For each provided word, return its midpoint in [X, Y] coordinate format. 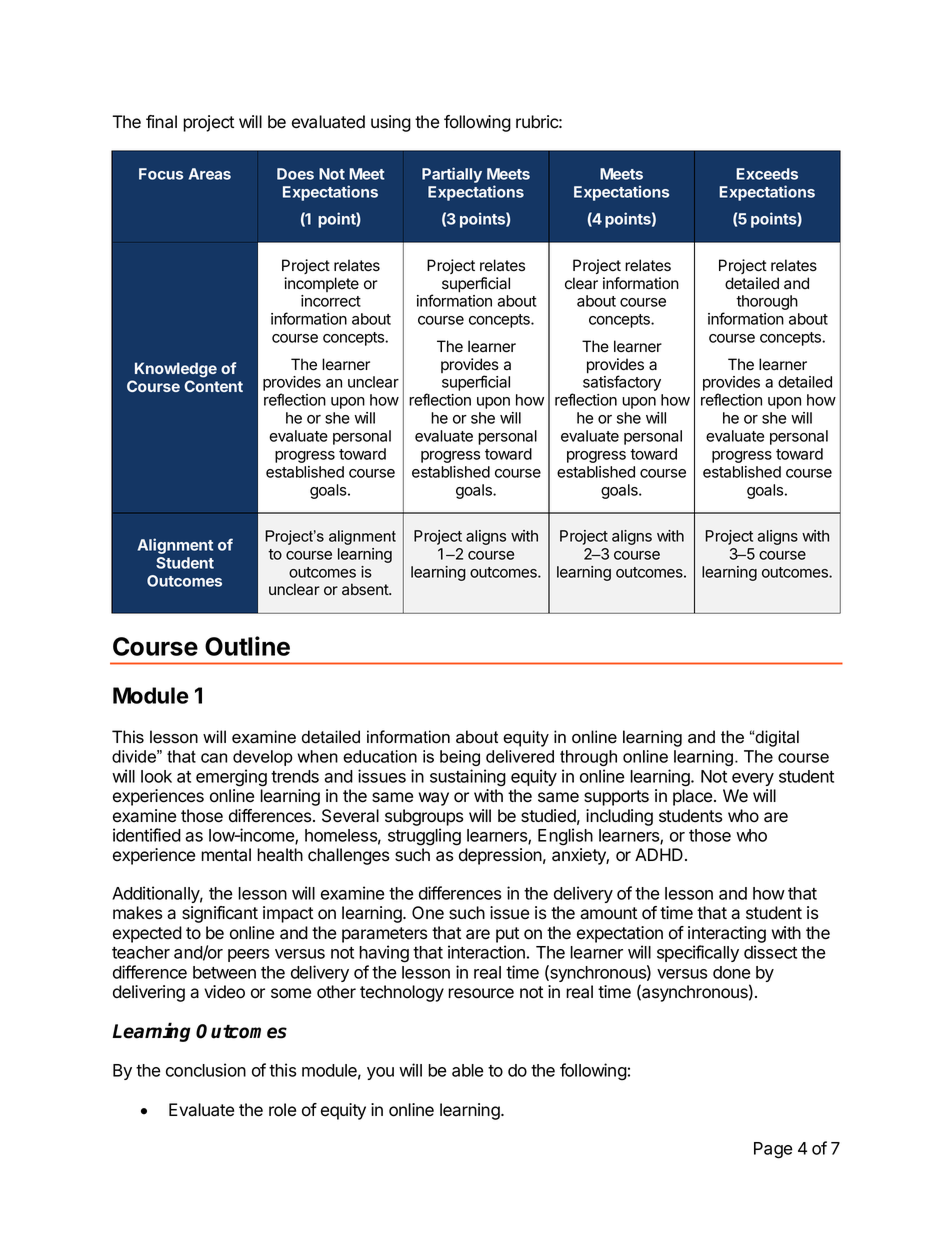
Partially [452, 175]
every [753, 779]
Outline [247, 646]
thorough [767, 302]
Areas [210, 174]
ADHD [659, 854]
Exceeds [767, 174]
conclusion [206, 1070]
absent [366, 589]
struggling [424, 837]
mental [226, 855]
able [468, 1070]
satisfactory [622, 383]
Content [213, 386]
